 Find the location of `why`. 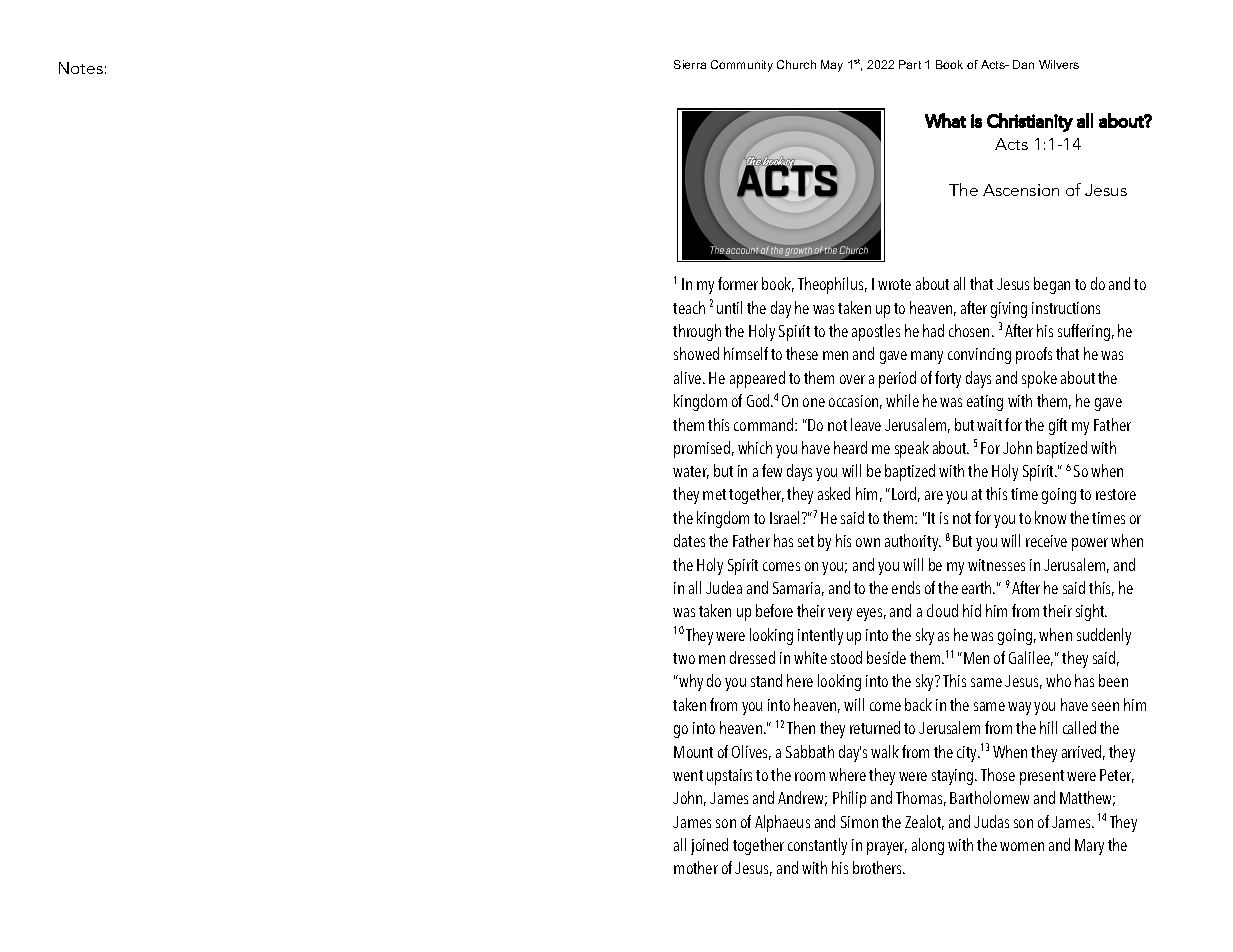

why is located at coordinates (690, 682).
